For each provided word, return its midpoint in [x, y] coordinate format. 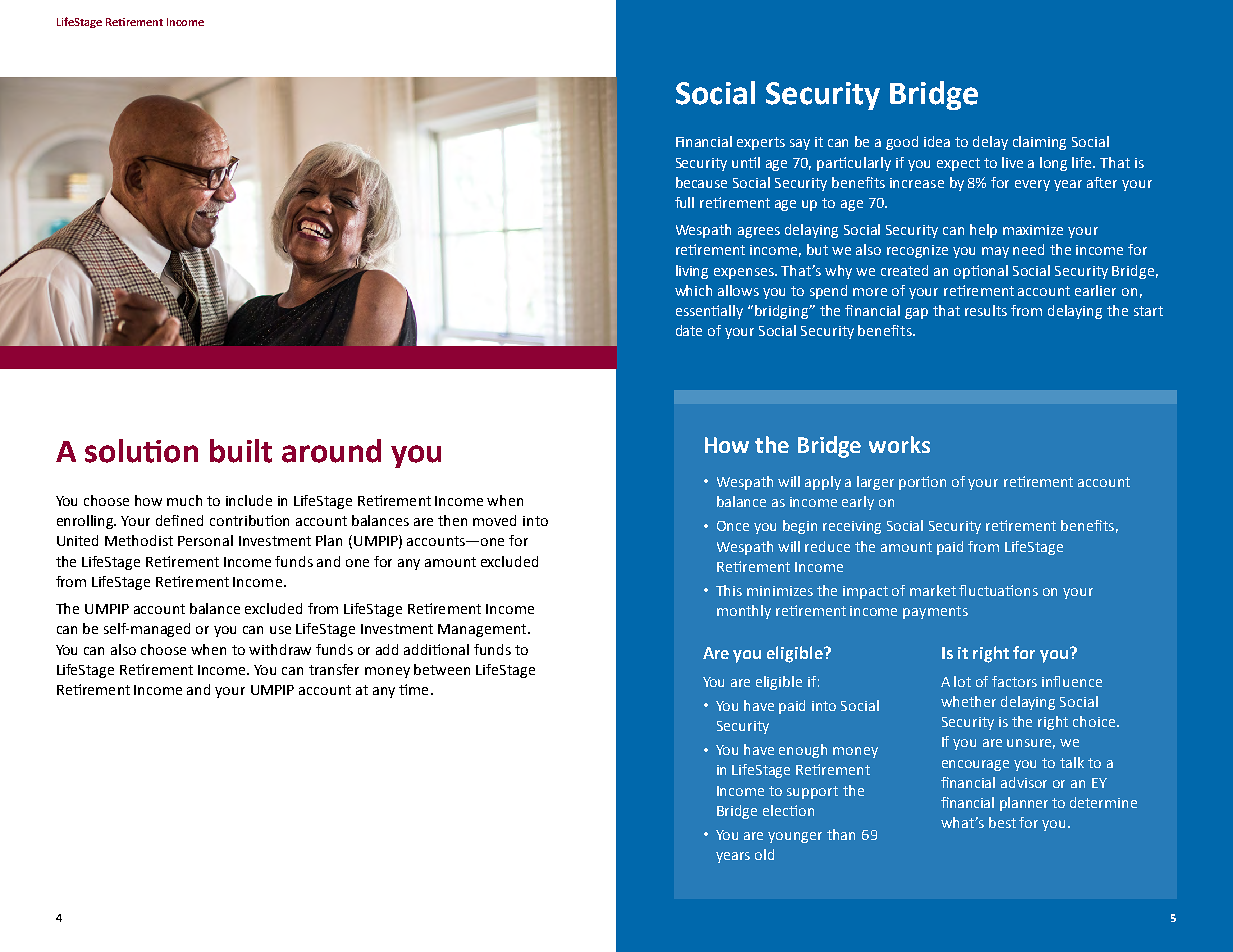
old [764, 854]
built [241, 451]
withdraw [280, 649]
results [986, 310]
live [1012, 162]
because [701, 182]
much [184, 500]
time [413, 689]
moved [494, 520]
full [684, 202]
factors [1014, 681]
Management [483, 630]
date [689, 330]
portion [922, 483]
